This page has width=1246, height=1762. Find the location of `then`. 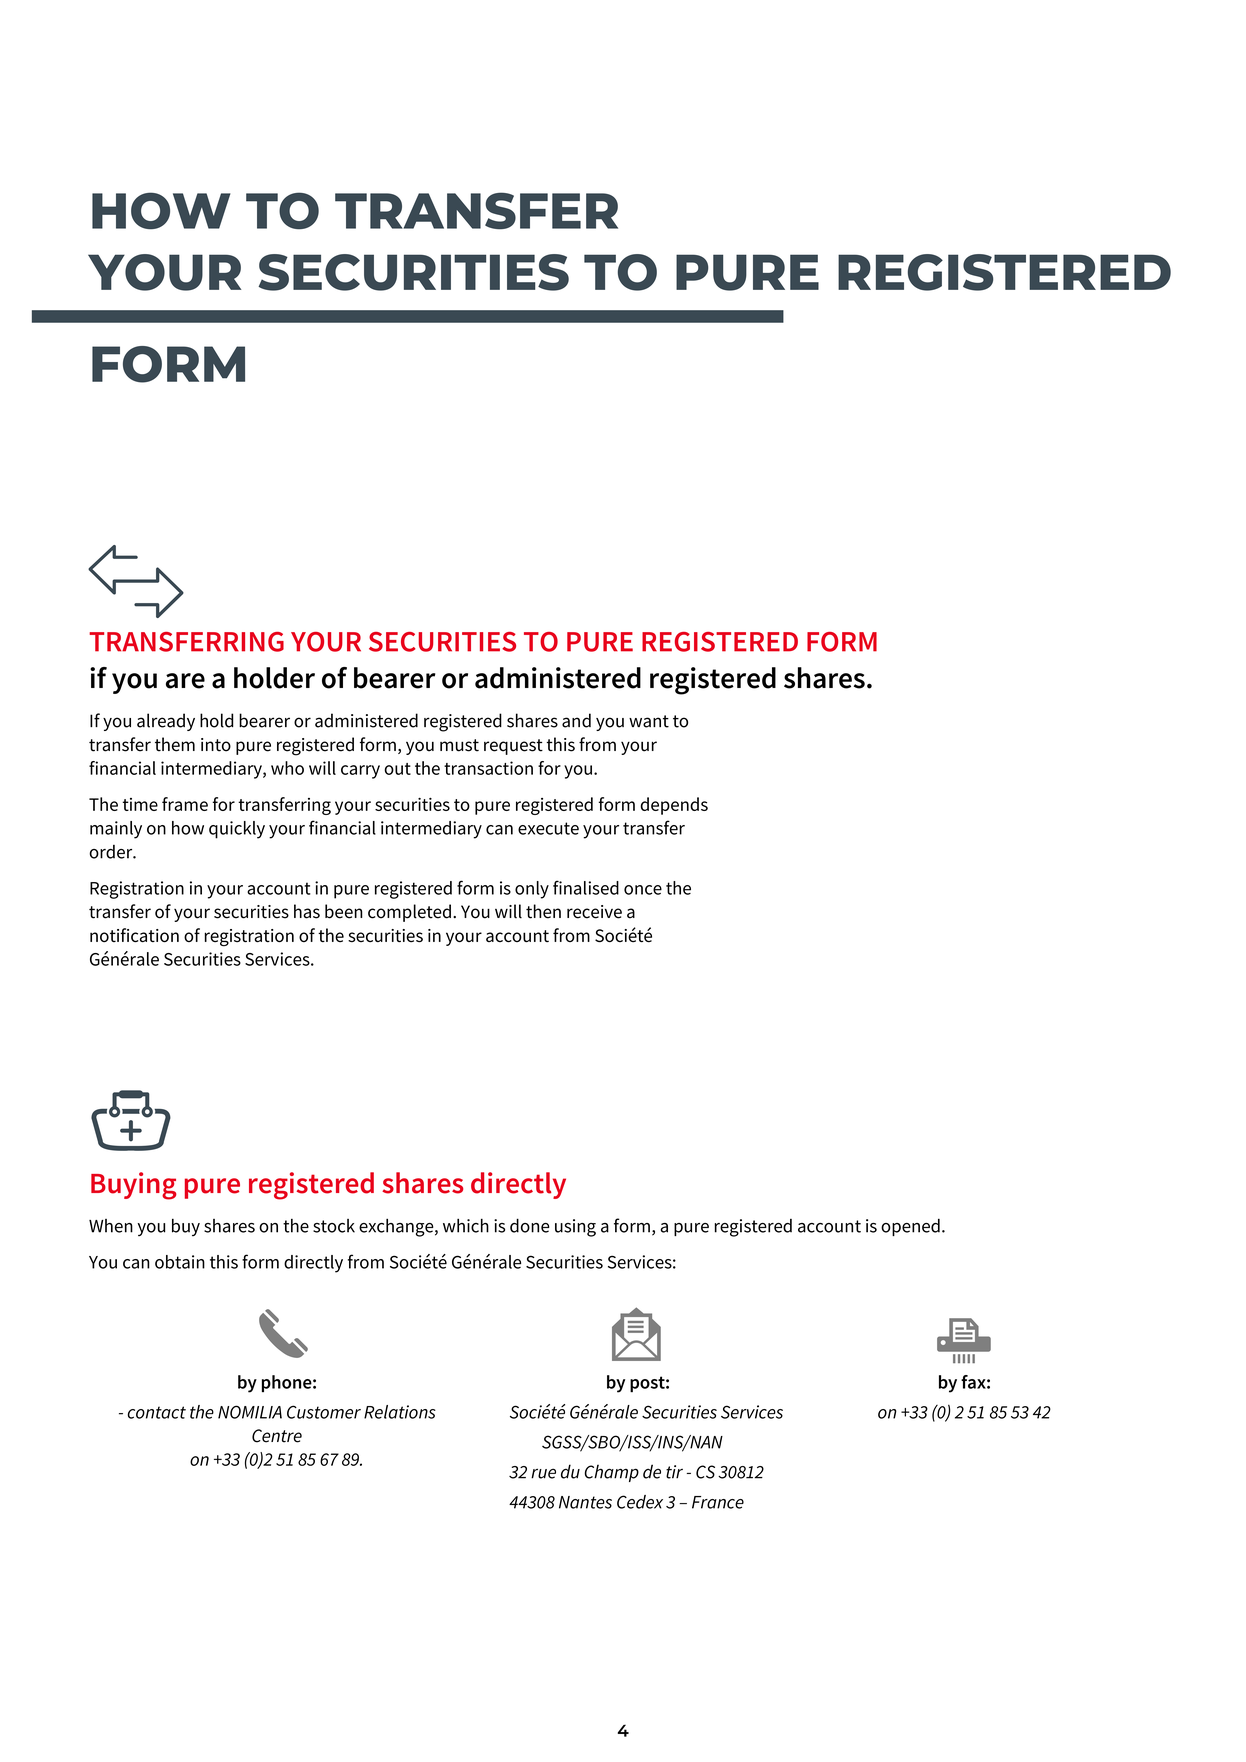

then is located at coordinates (543, 911).
